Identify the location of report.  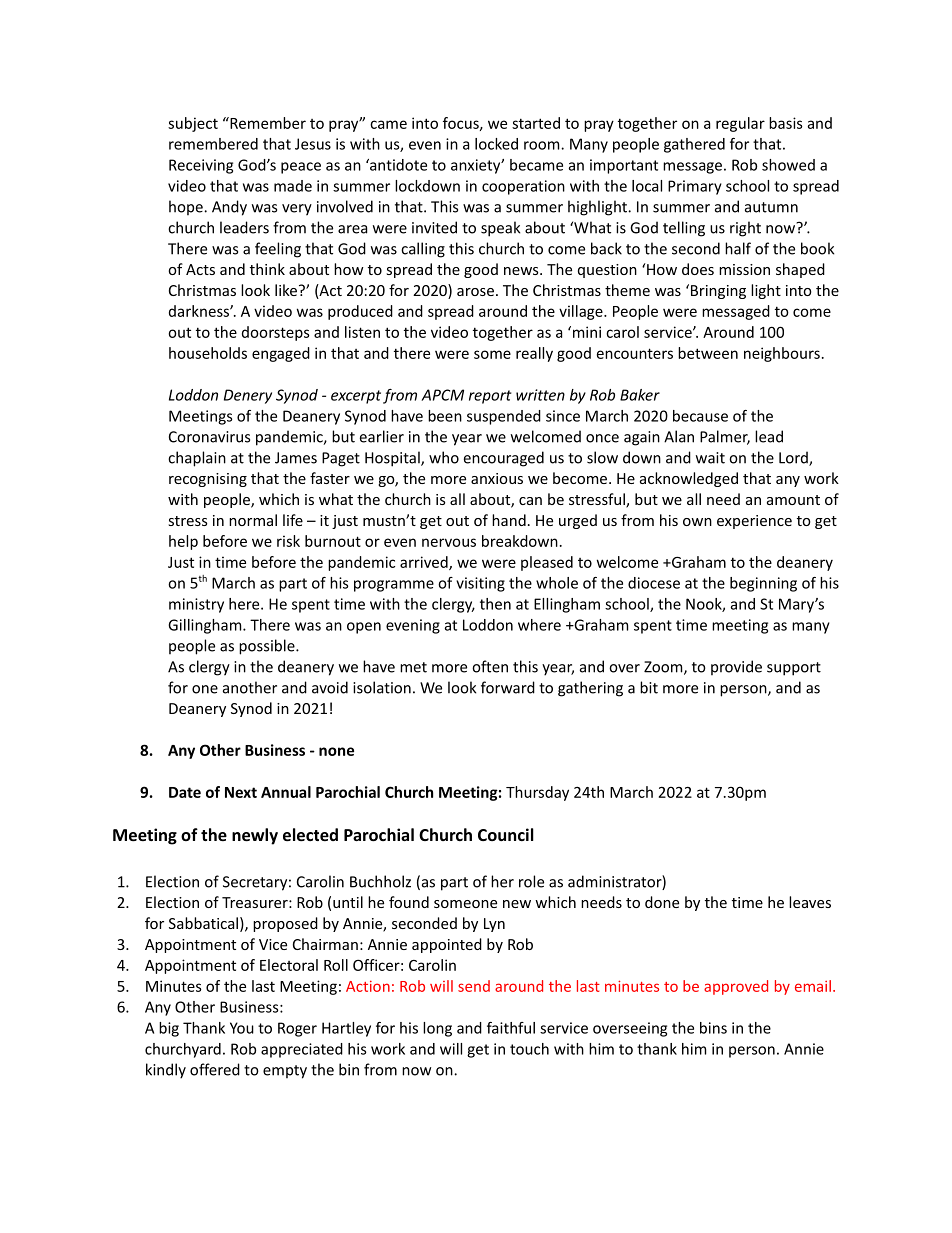
(490, 397).
